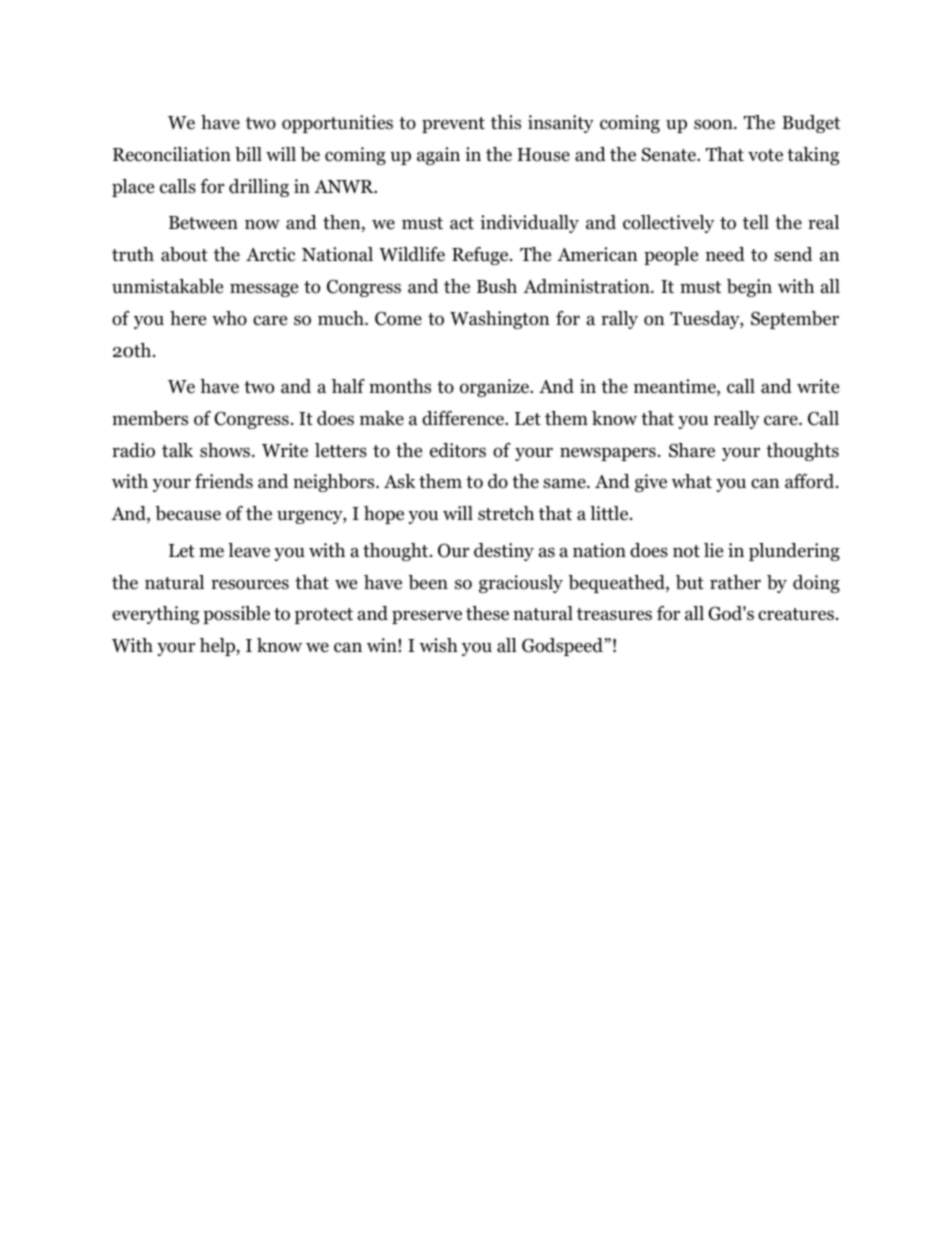  Describe the element at coordinates (236, 615) in the screenshot. I see `possible` at that location.
